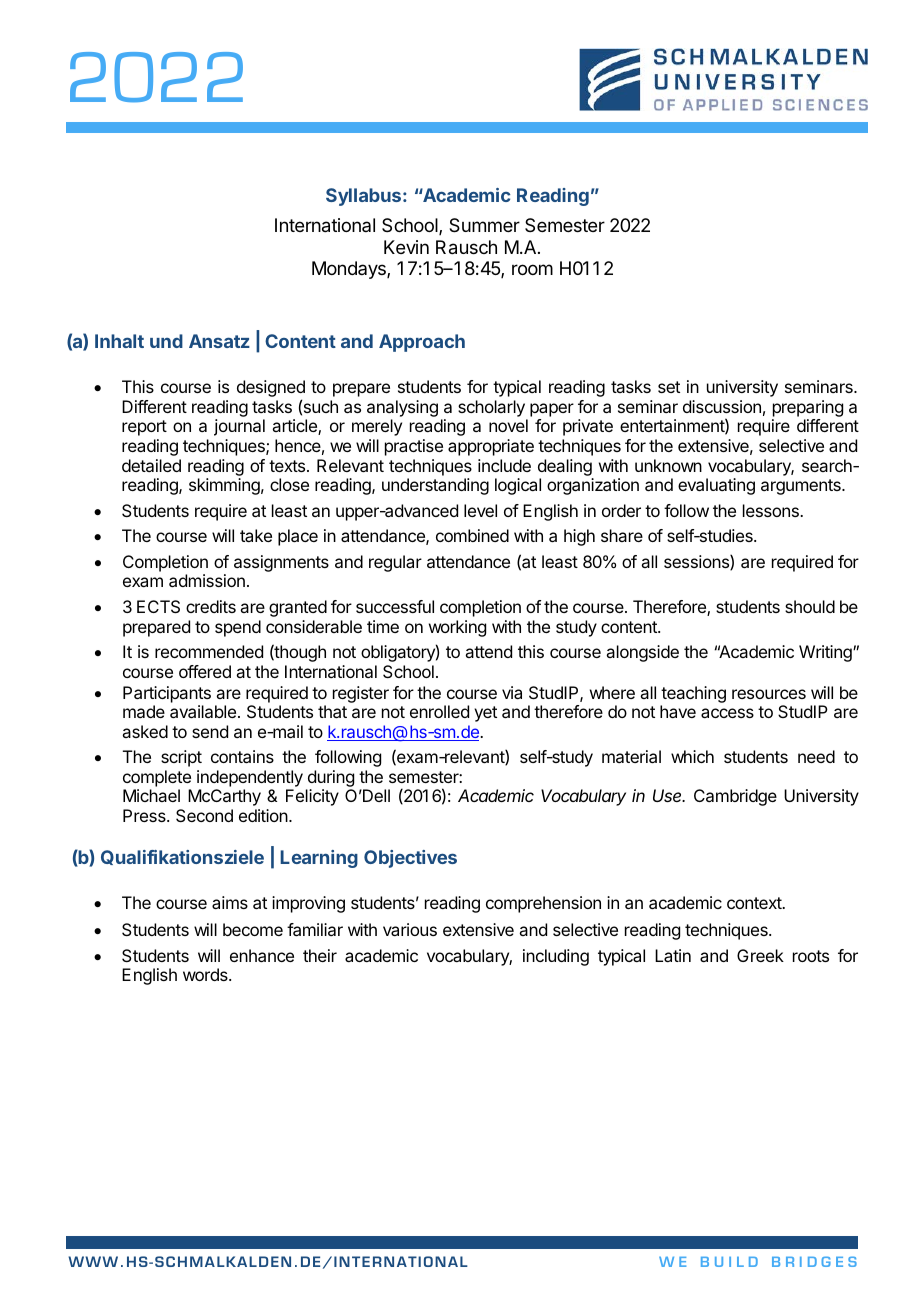 This screenshot has height=1307, width=924. What do you see at coordinates (729, 1262) in the screenshot?
I see `BUILD` at bounding box center [729, 1262].
